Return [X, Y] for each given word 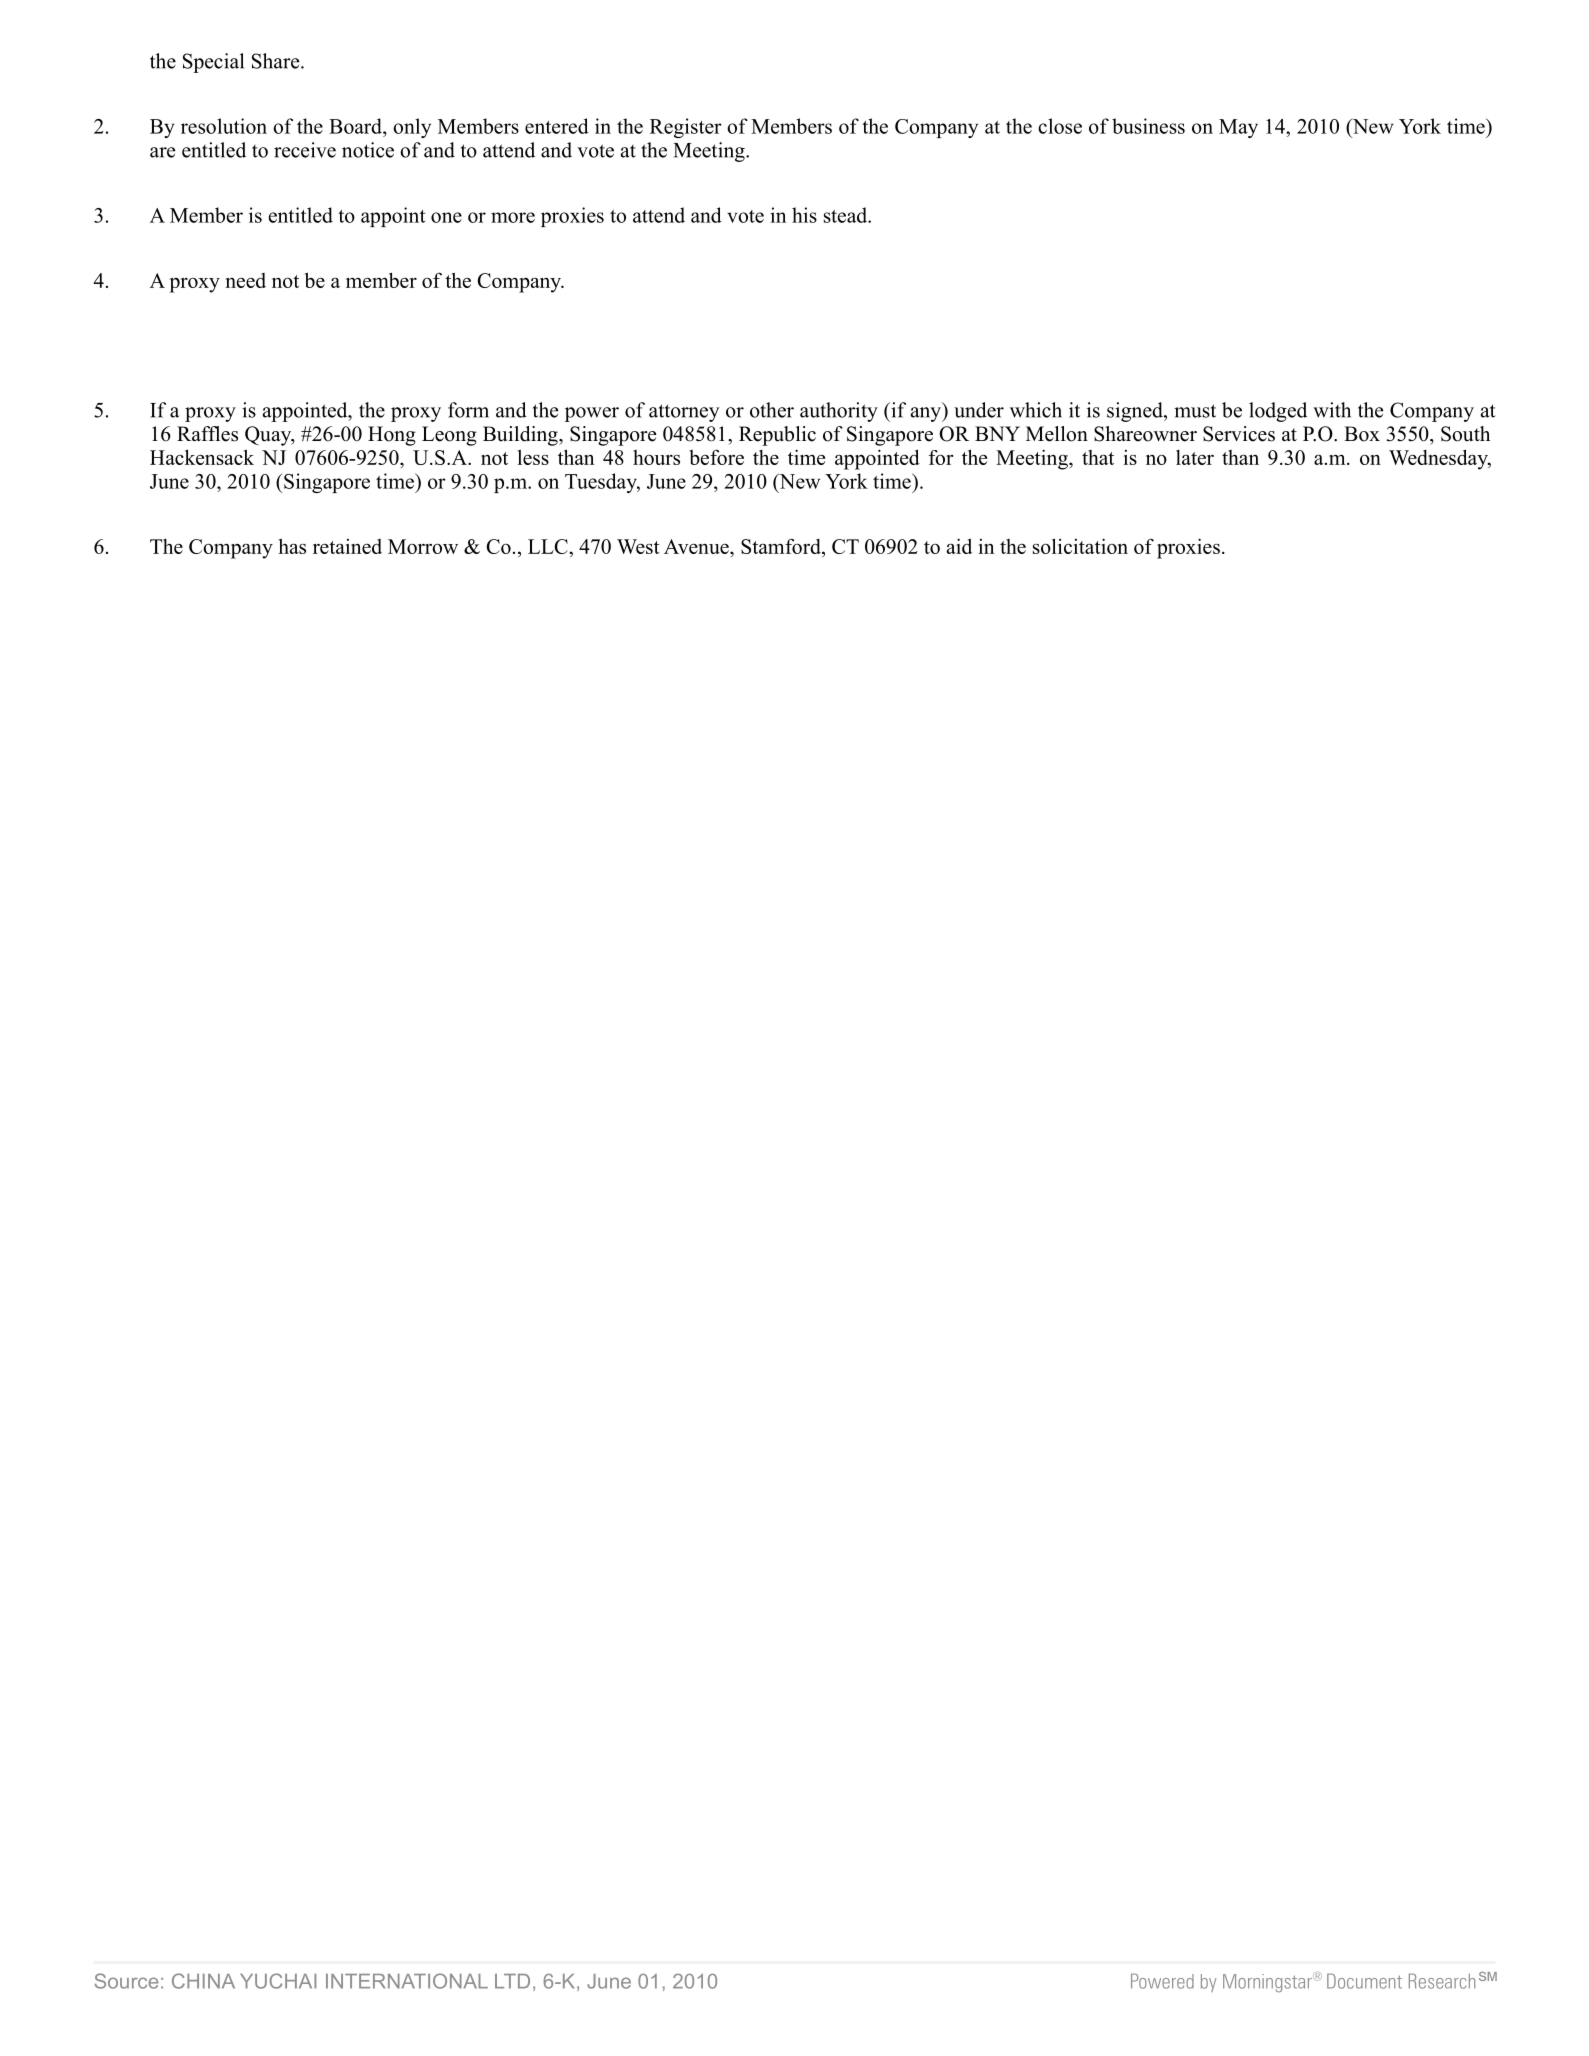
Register [686, 128]
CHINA [203, 1981]
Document [1364, 1981]
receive [305, 150]
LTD [512, 1981]
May [1238, 128]
